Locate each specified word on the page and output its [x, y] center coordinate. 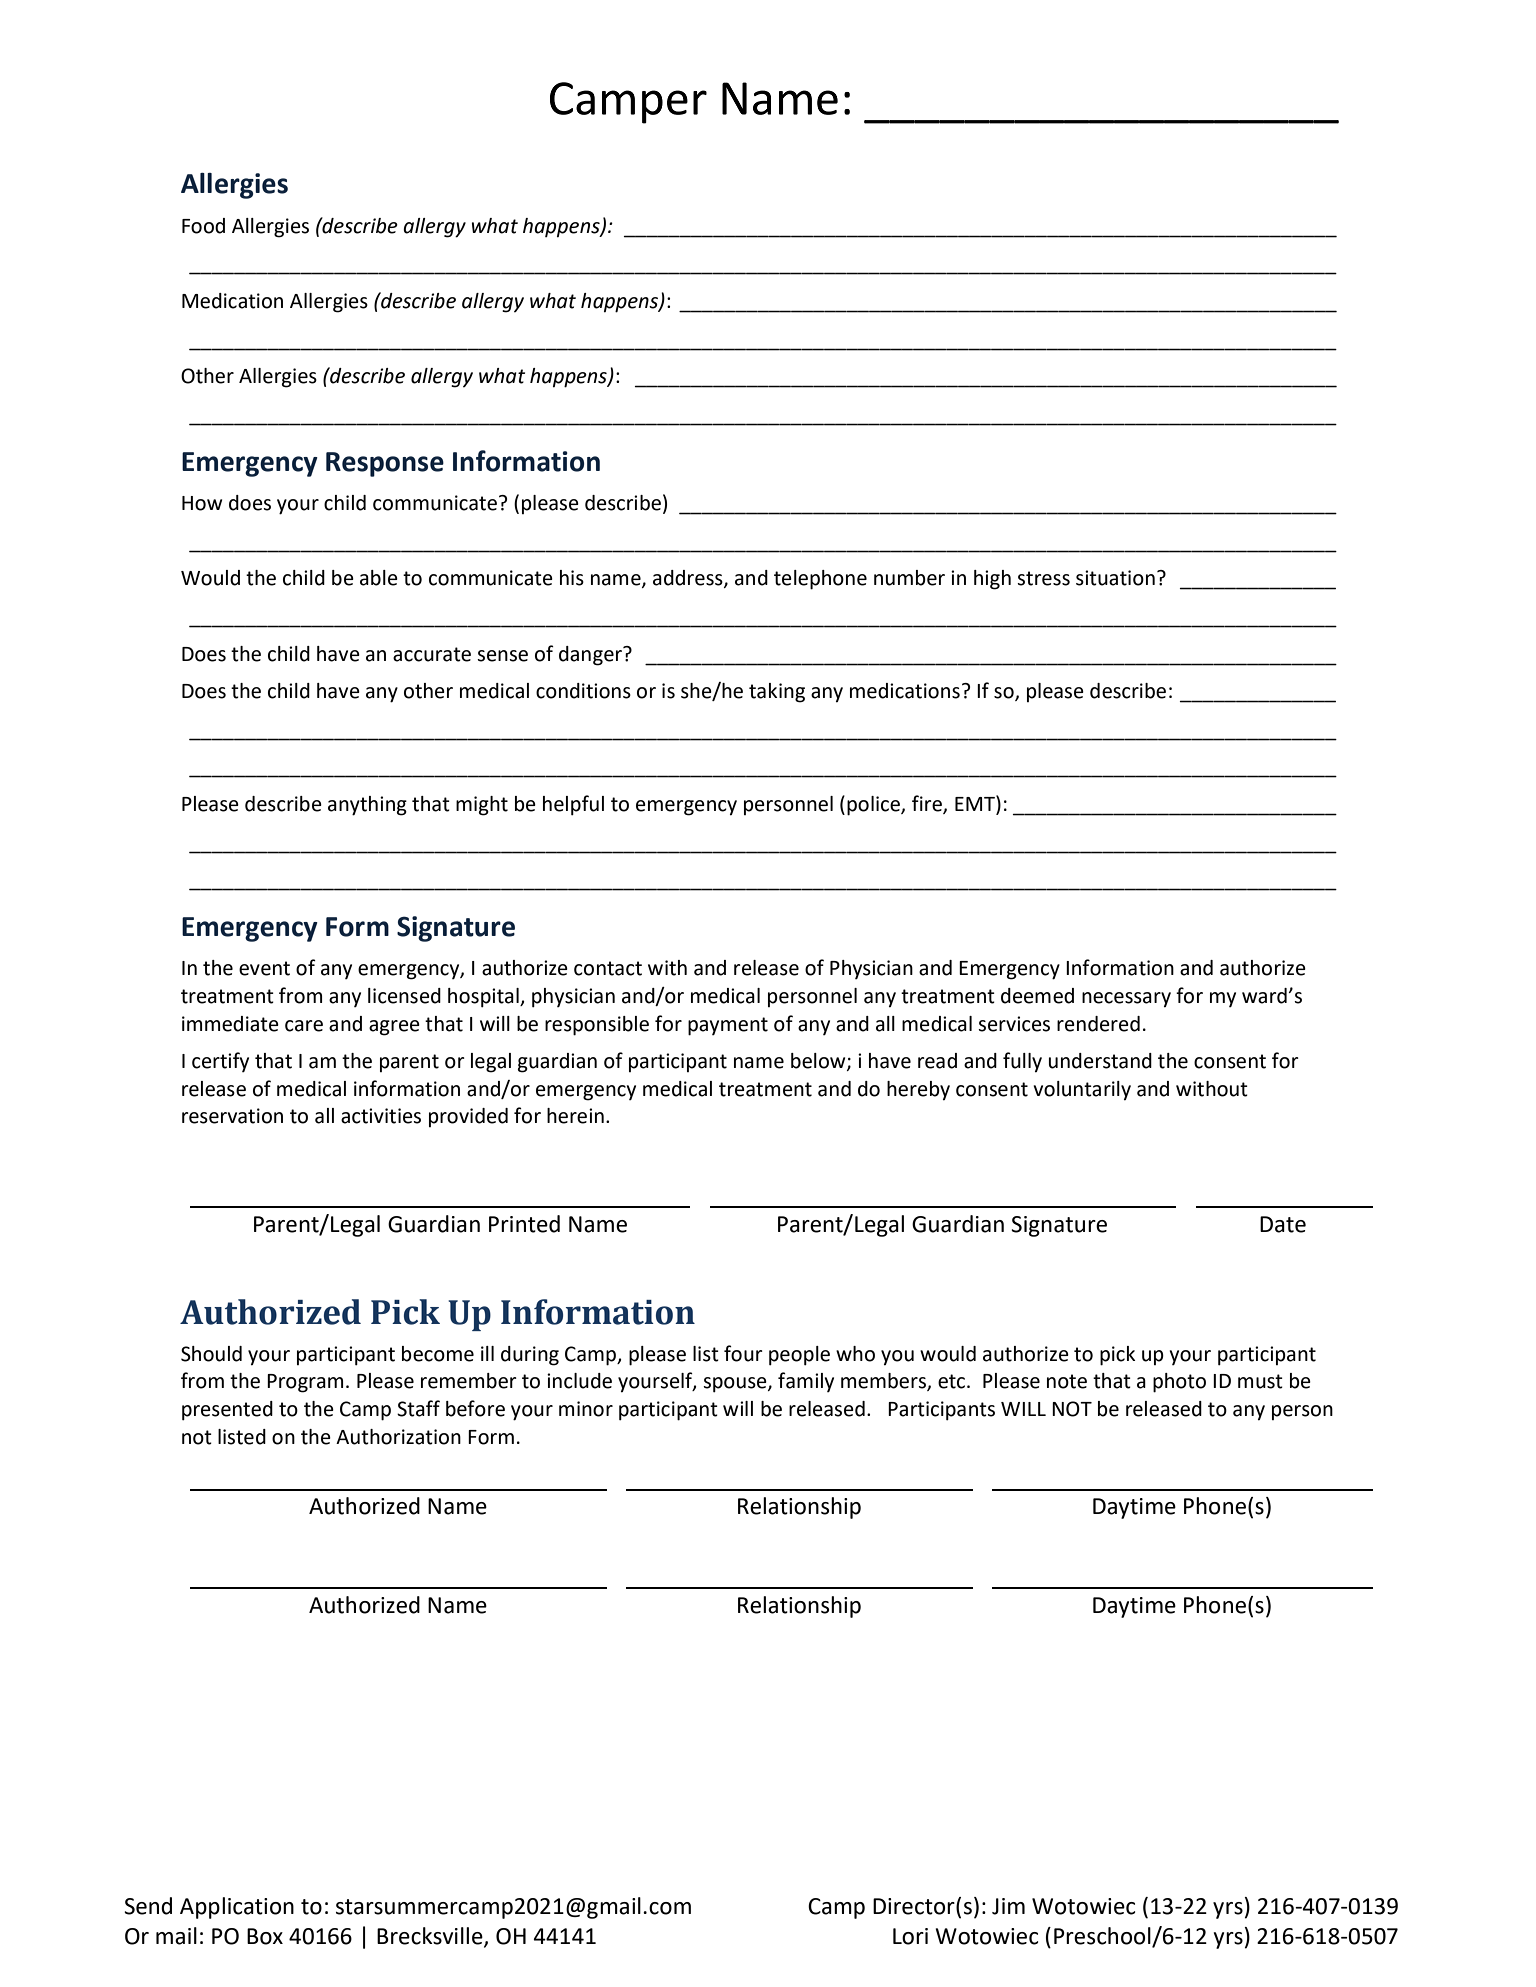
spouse [736, 1385]
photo [1179, 1383]
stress [1043, 578]
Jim [1008, 1906]
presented [227, 1411]
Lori [910, 1936]
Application [237, 1908]
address [689, 579]
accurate [432, 654]
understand [1100, 1061]
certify [220, 1062]
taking [777, 693]
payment [728, 1026]
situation [1115, 578]
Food [203, 226]
